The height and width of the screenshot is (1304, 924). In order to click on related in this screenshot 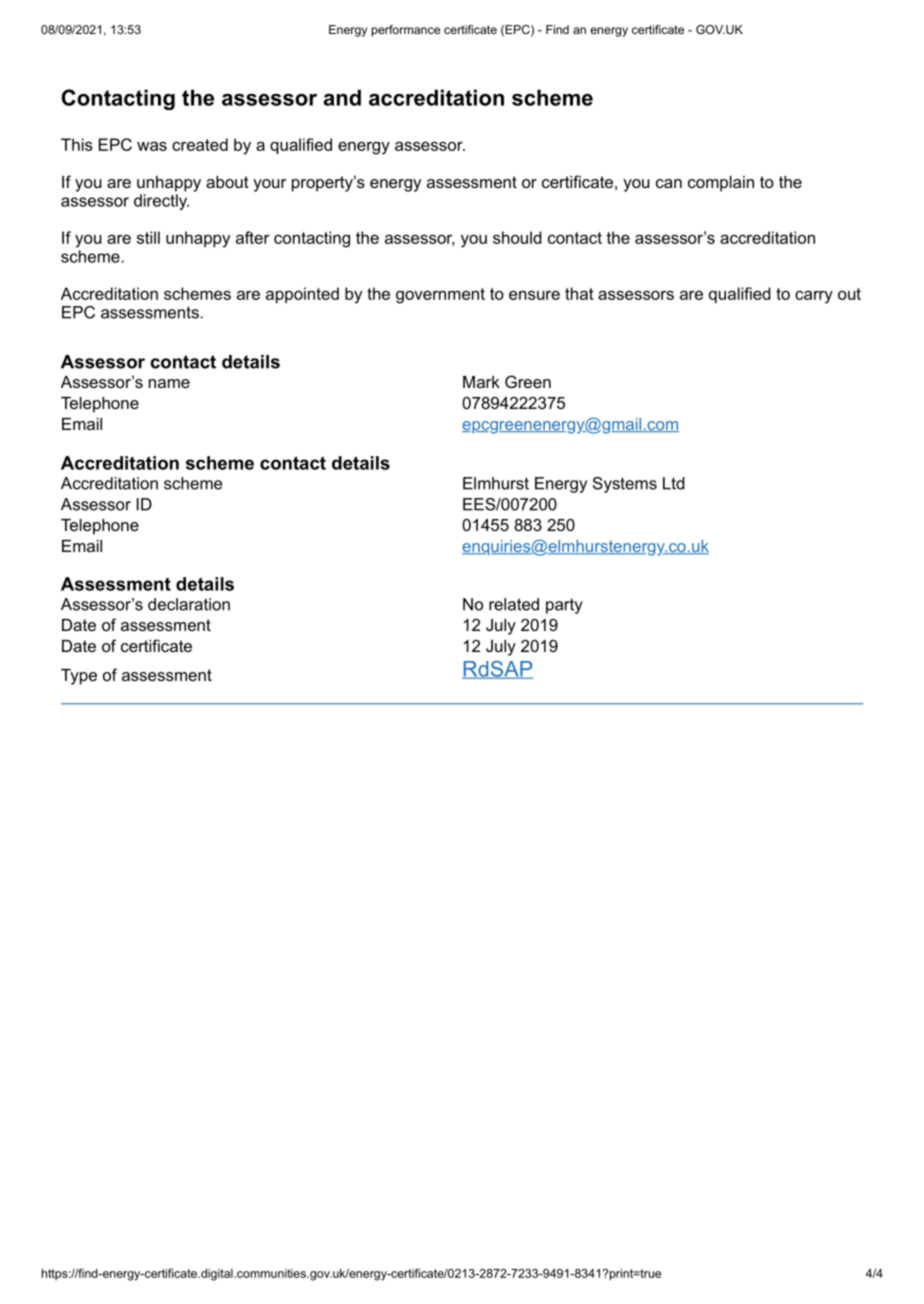, I will do `click(514, 604)`.
